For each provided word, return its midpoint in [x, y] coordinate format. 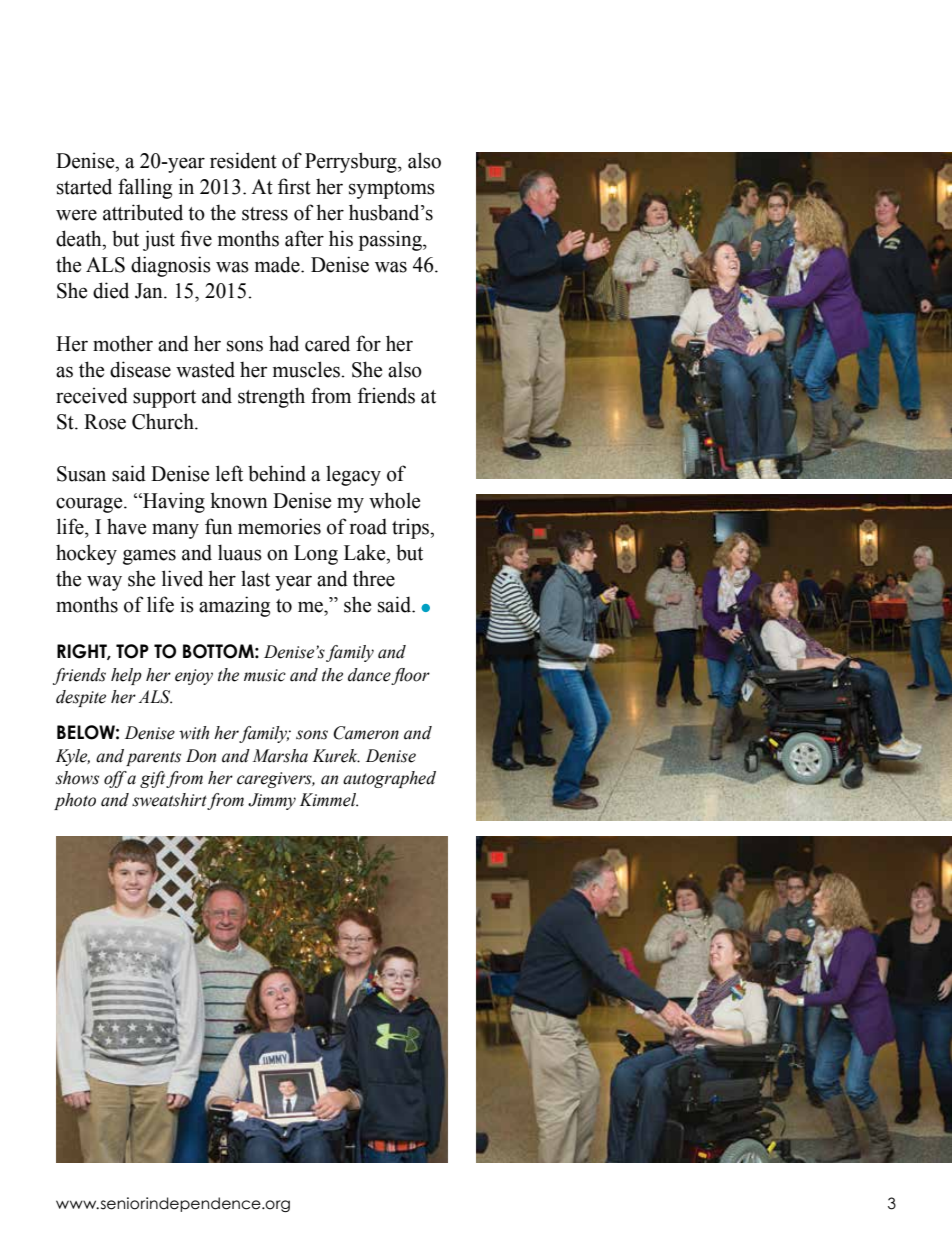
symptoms [392, 190]
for [368, 343]
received [92, 395]
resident [243, 160]
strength [271, 397]
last [255, 578]
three [374, 578]
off [116, 779]
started [84, 186]
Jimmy [272, 801]
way [104, 583]
